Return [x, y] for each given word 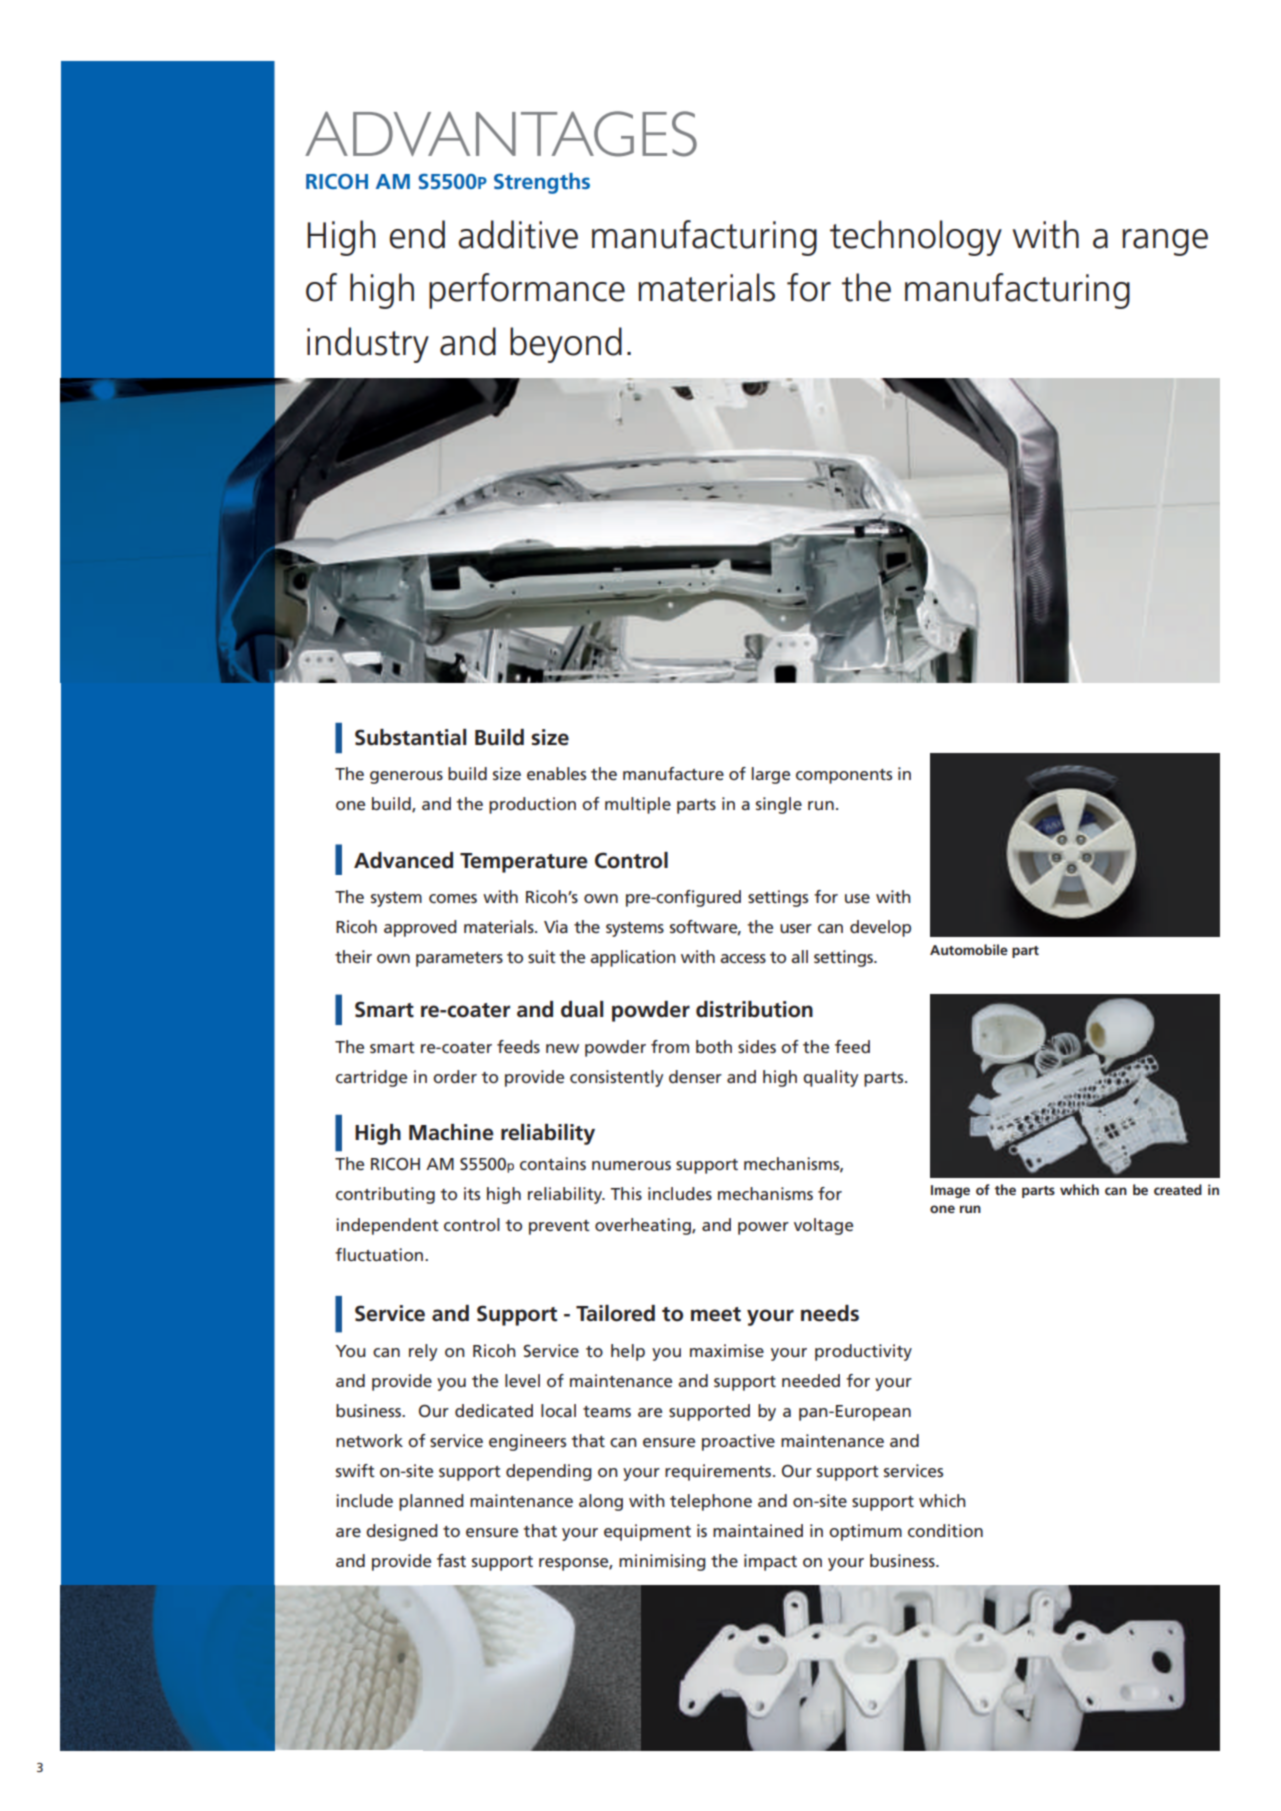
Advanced [403, 860]
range [1165, 242]
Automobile [969, 949]
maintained [758, 1530]
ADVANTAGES [501, 134]
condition [945, 1530]
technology [916, 238]
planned [431, 1502]
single [779, 805]
